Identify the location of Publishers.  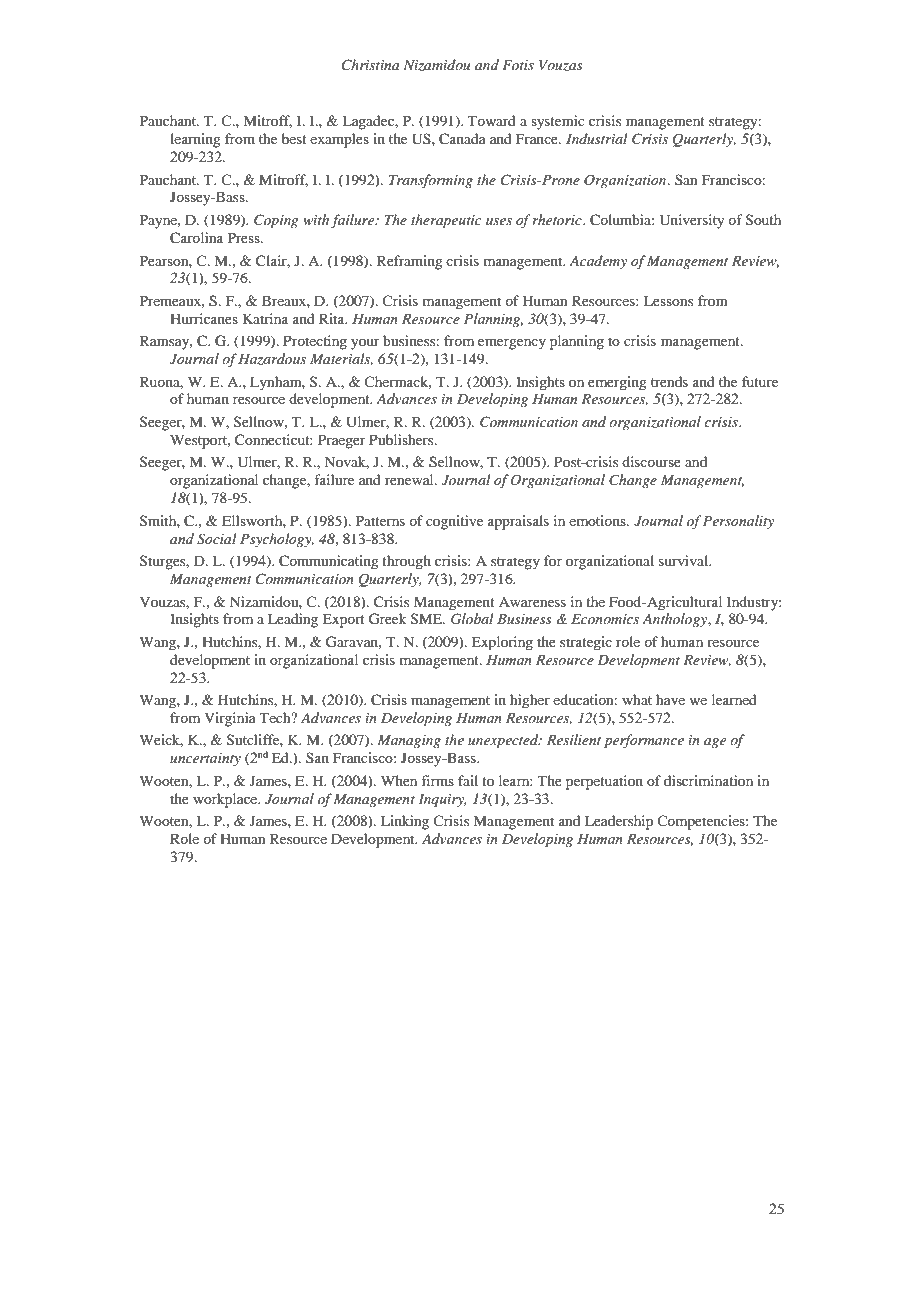
(402, 439).
